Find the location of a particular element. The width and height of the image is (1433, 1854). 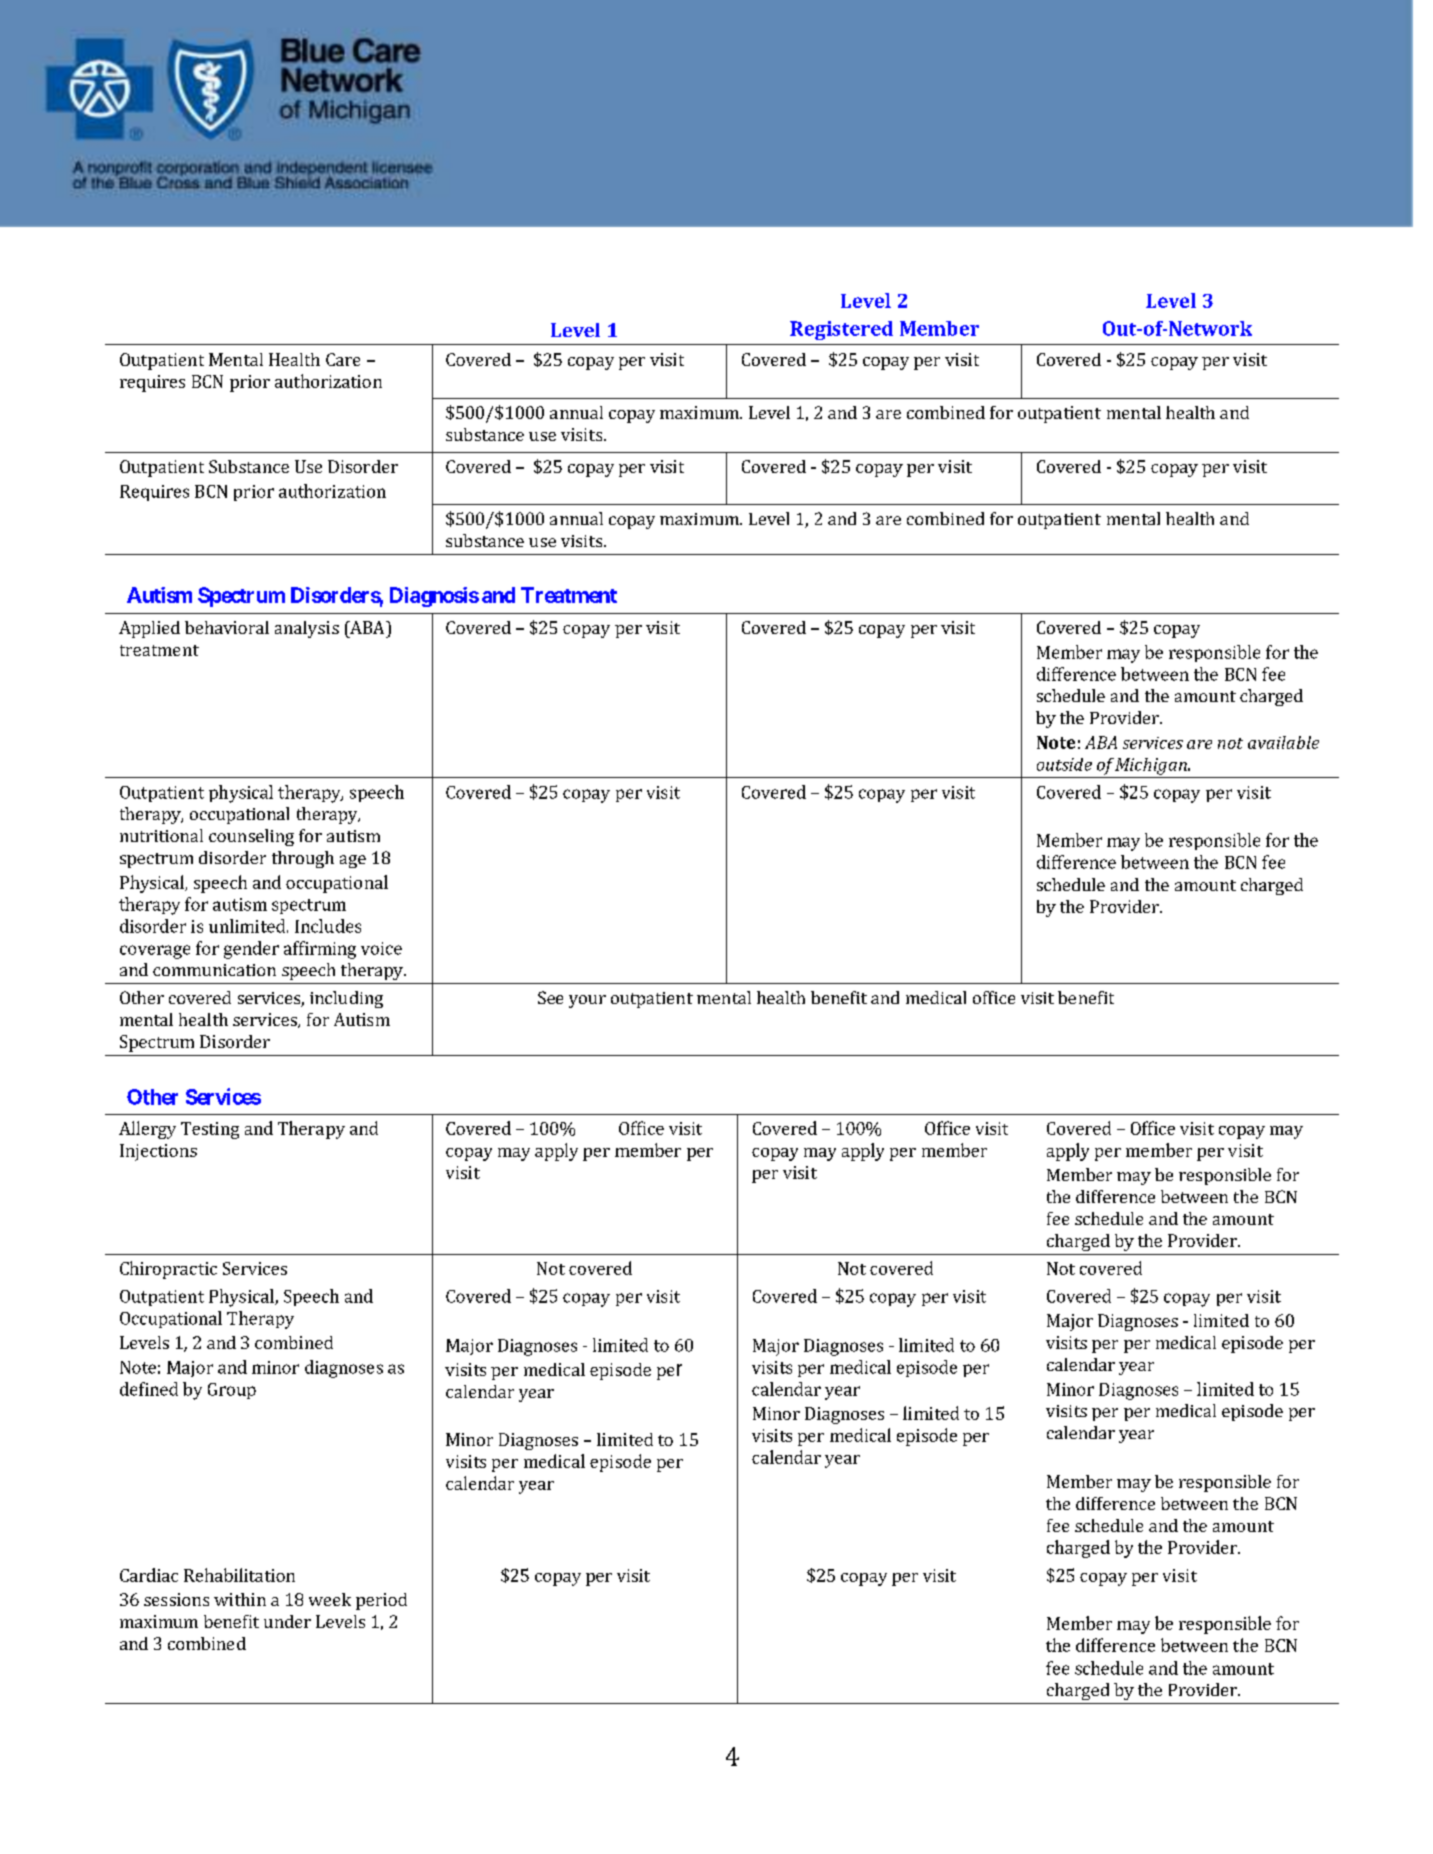

Care is located at coordinates (343, 359).
